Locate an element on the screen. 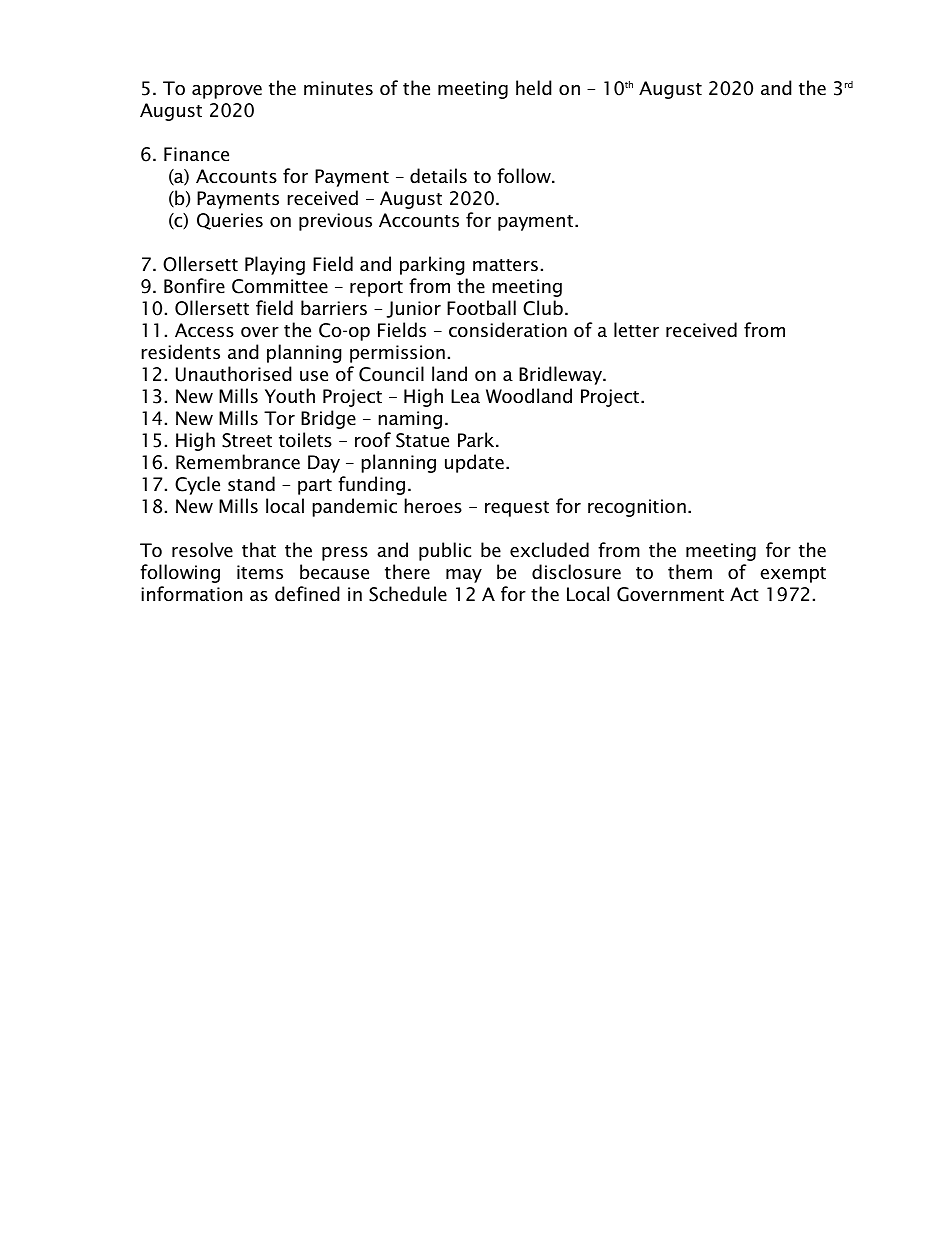 This screenshot has width=952, height=1233. consideration is located at coordinates (508, 330).
